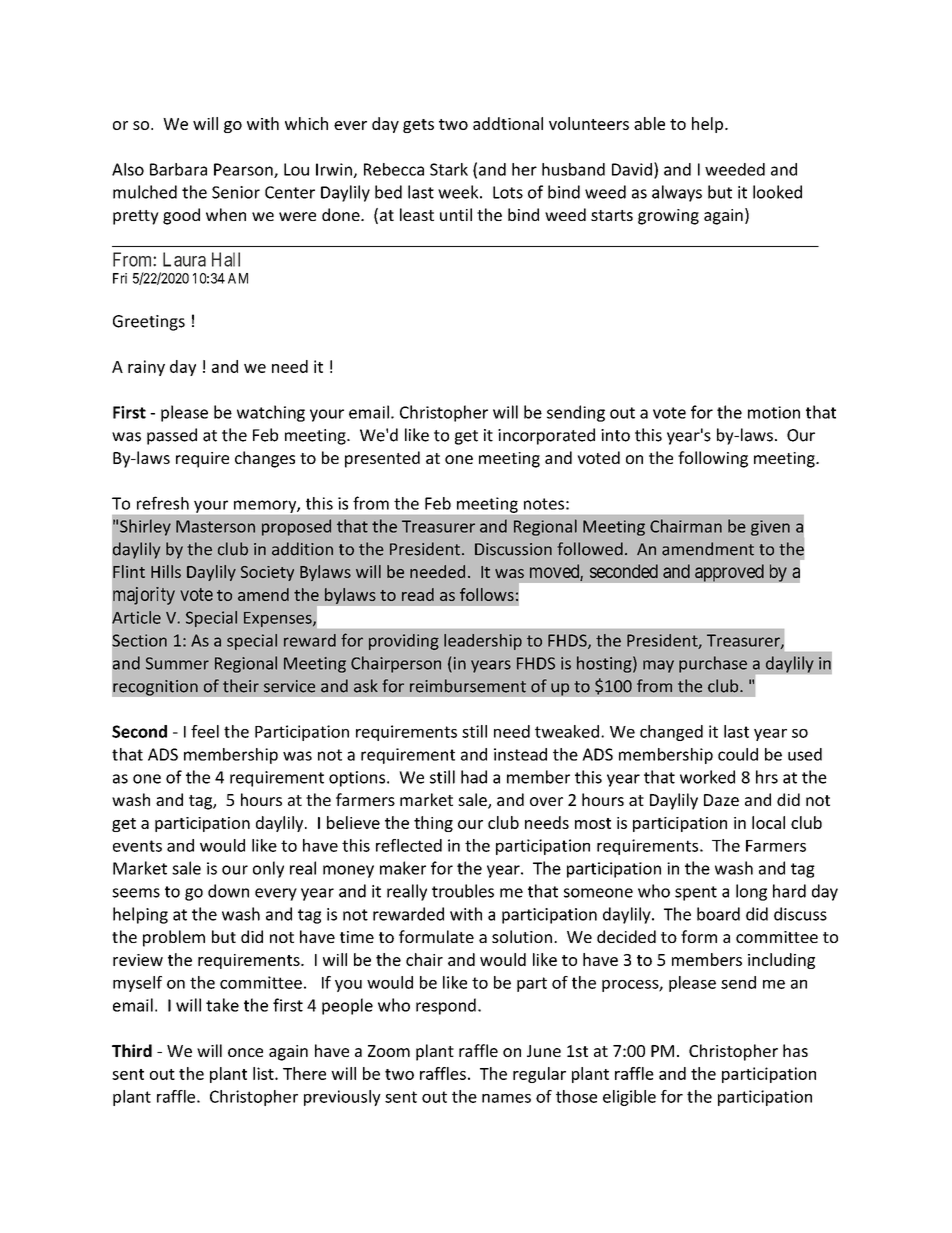 This document has width=952, height=1233. What do you see at coordinates (629, 1098) in the document?
I see `eligible` at bounding box center [629, 1098].
